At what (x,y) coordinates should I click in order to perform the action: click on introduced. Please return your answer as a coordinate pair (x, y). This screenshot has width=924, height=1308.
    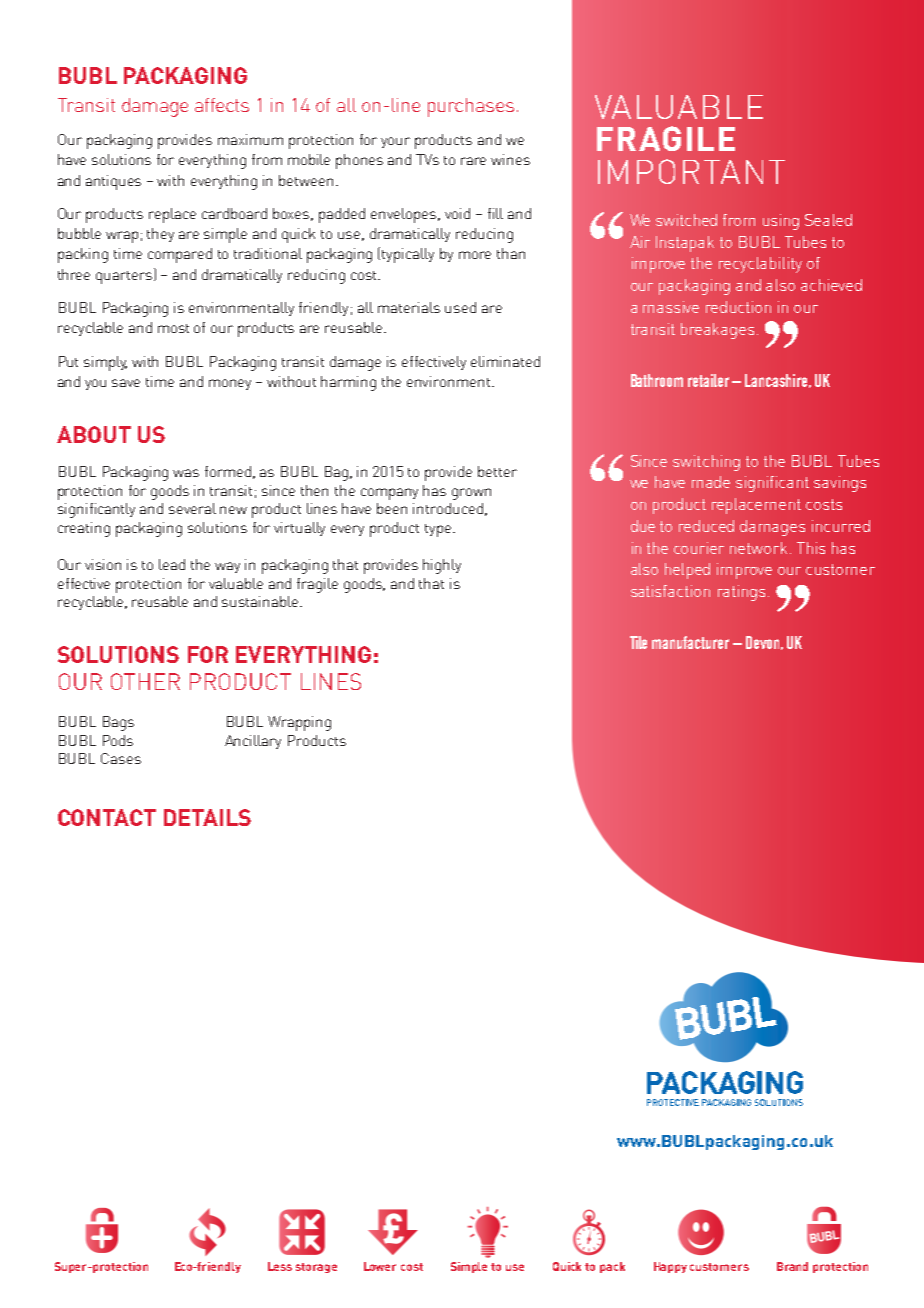
    Looking at the image, I should click on (448, 508).
